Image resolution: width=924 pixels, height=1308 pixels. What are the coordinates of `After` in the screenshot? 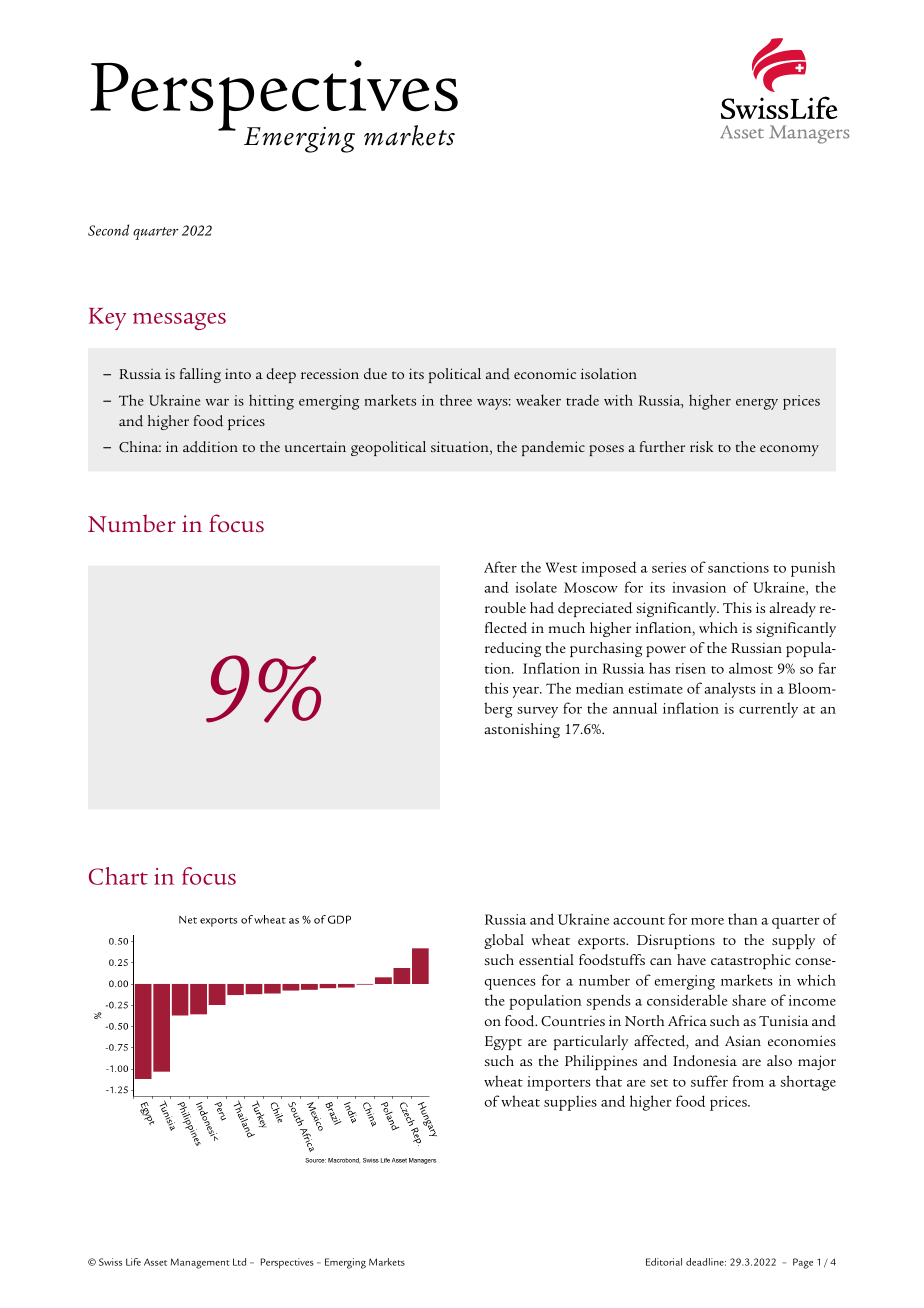 It's located at (500, 567).
